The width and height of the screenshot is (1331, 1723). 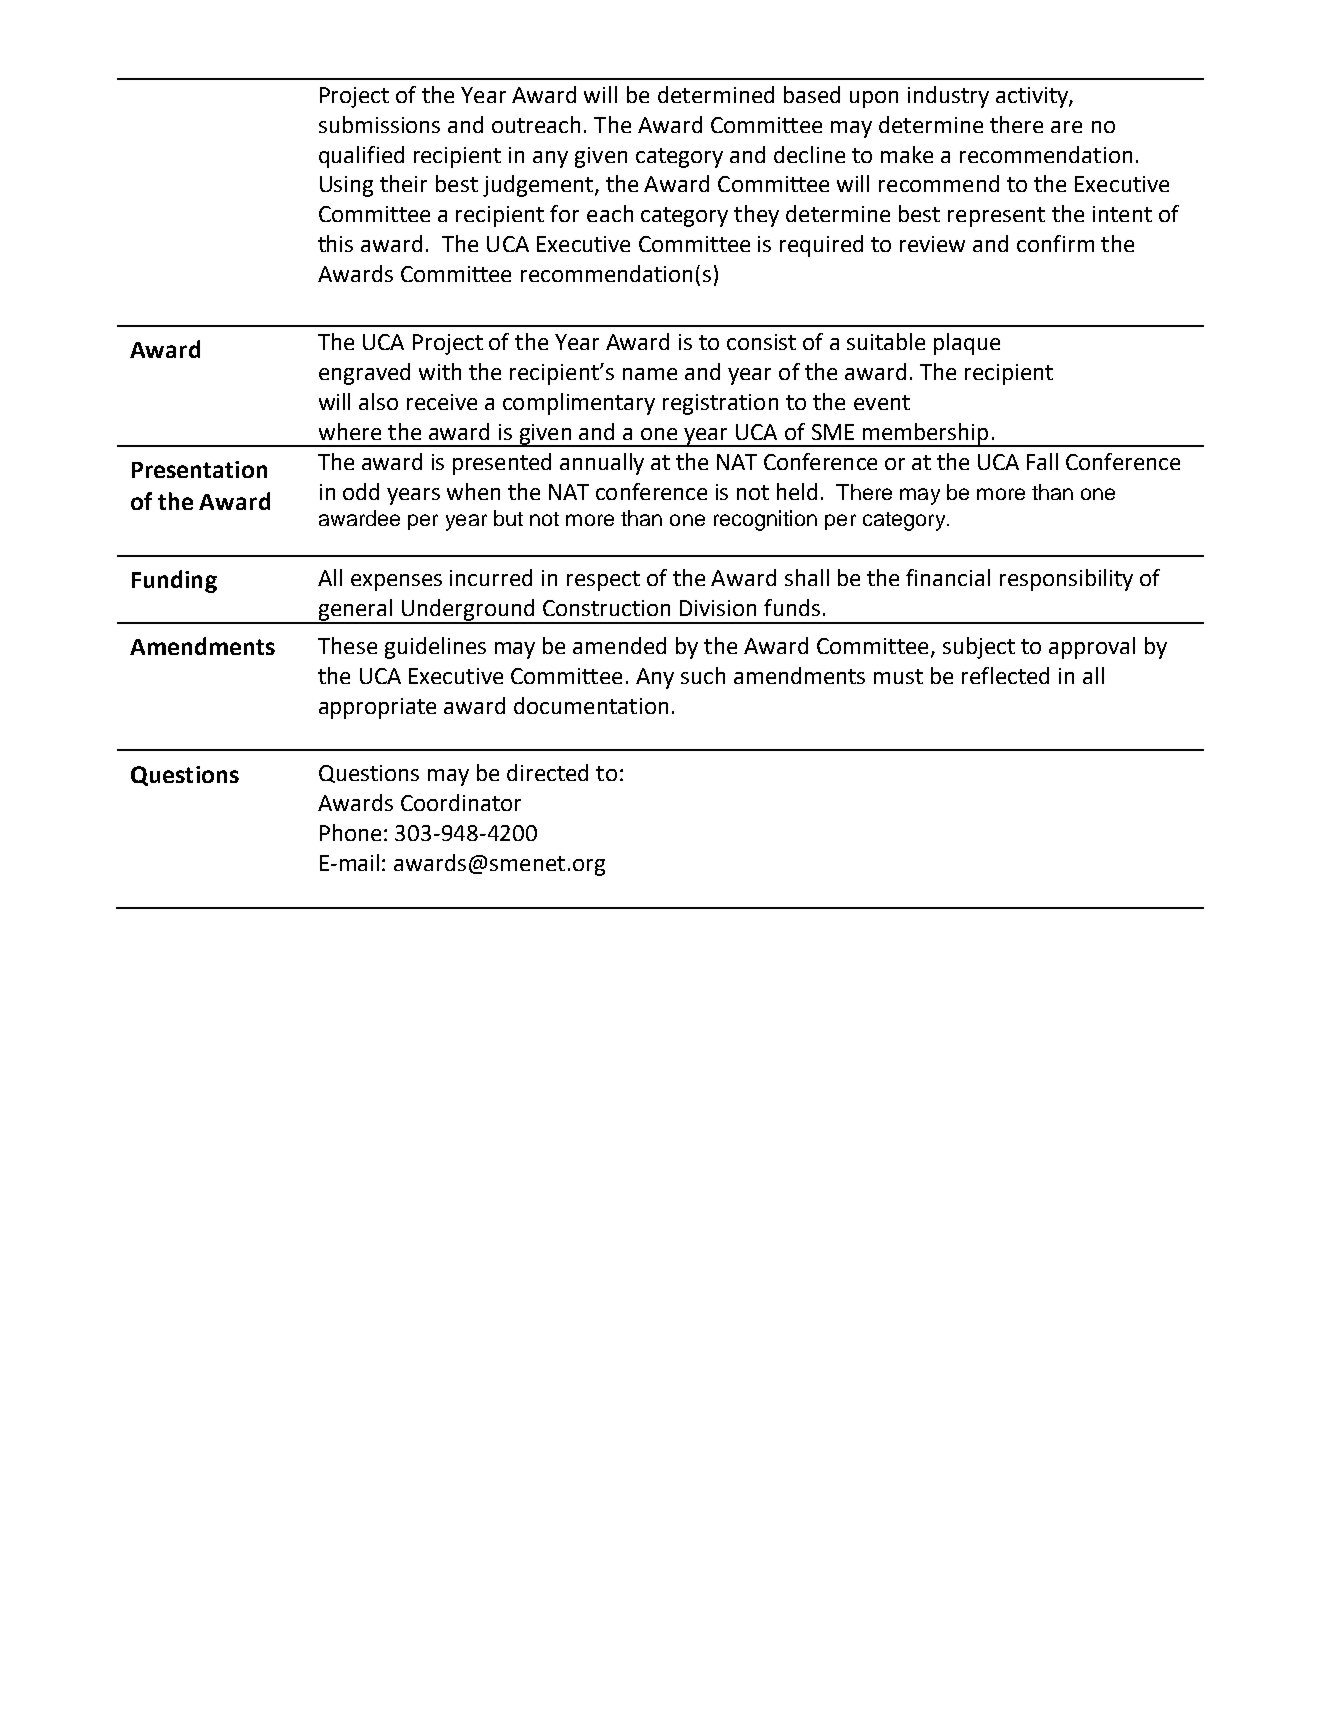 I want to click on directed, so click(x=547, y=772).
